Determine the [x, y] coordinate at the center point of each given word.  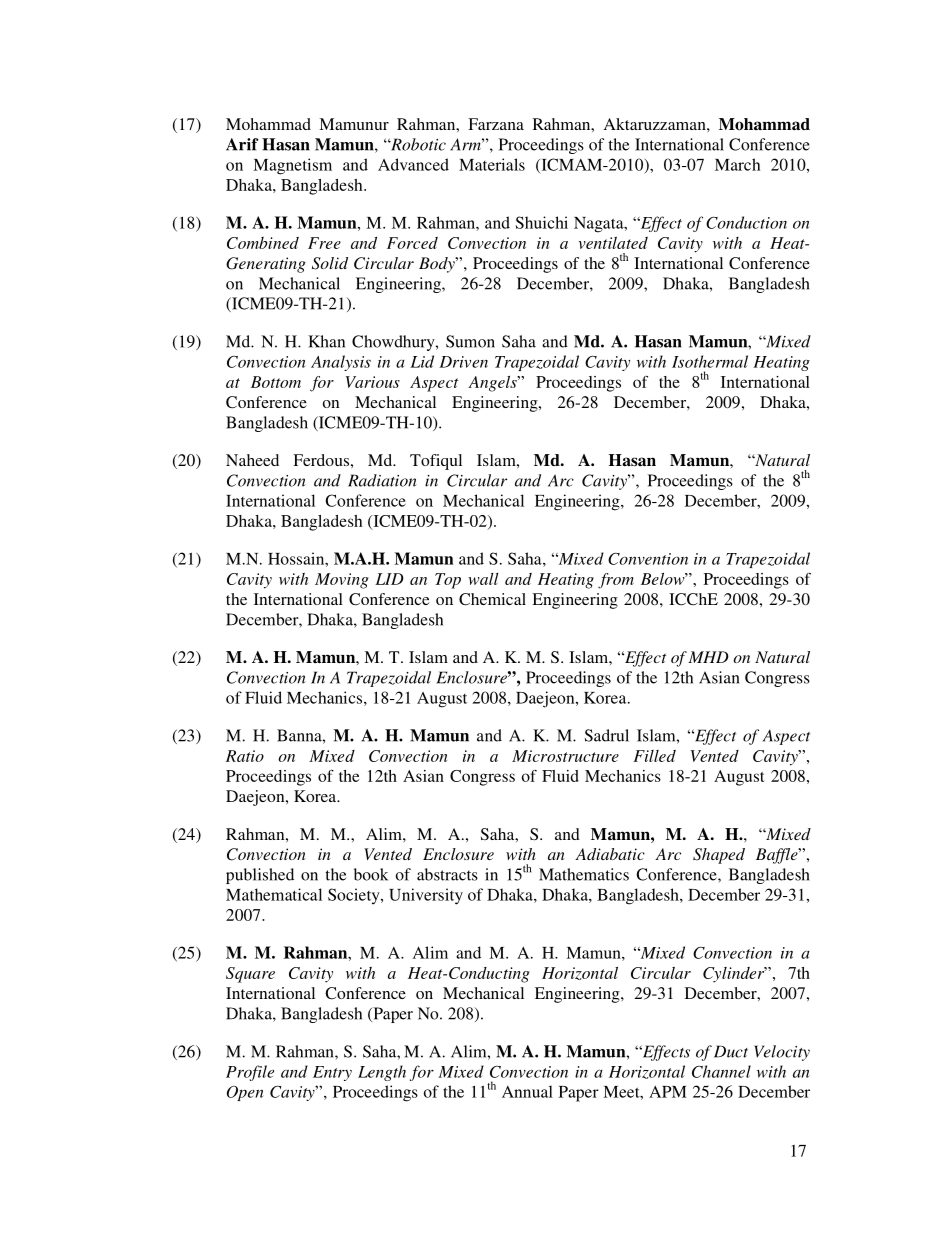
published [260, 876]
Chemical [492, 599]
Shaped [719, 856]
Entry [332, 1073]
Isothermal [710, 361]
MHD [708, 657]
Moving [342, 581]
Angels [493, 384]
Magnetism [292, 166]
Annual [527, 1091]
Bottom [276, 382]
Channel [721, 1071]
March [737, 164]
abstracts [447, 874]
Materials [492, 164]
